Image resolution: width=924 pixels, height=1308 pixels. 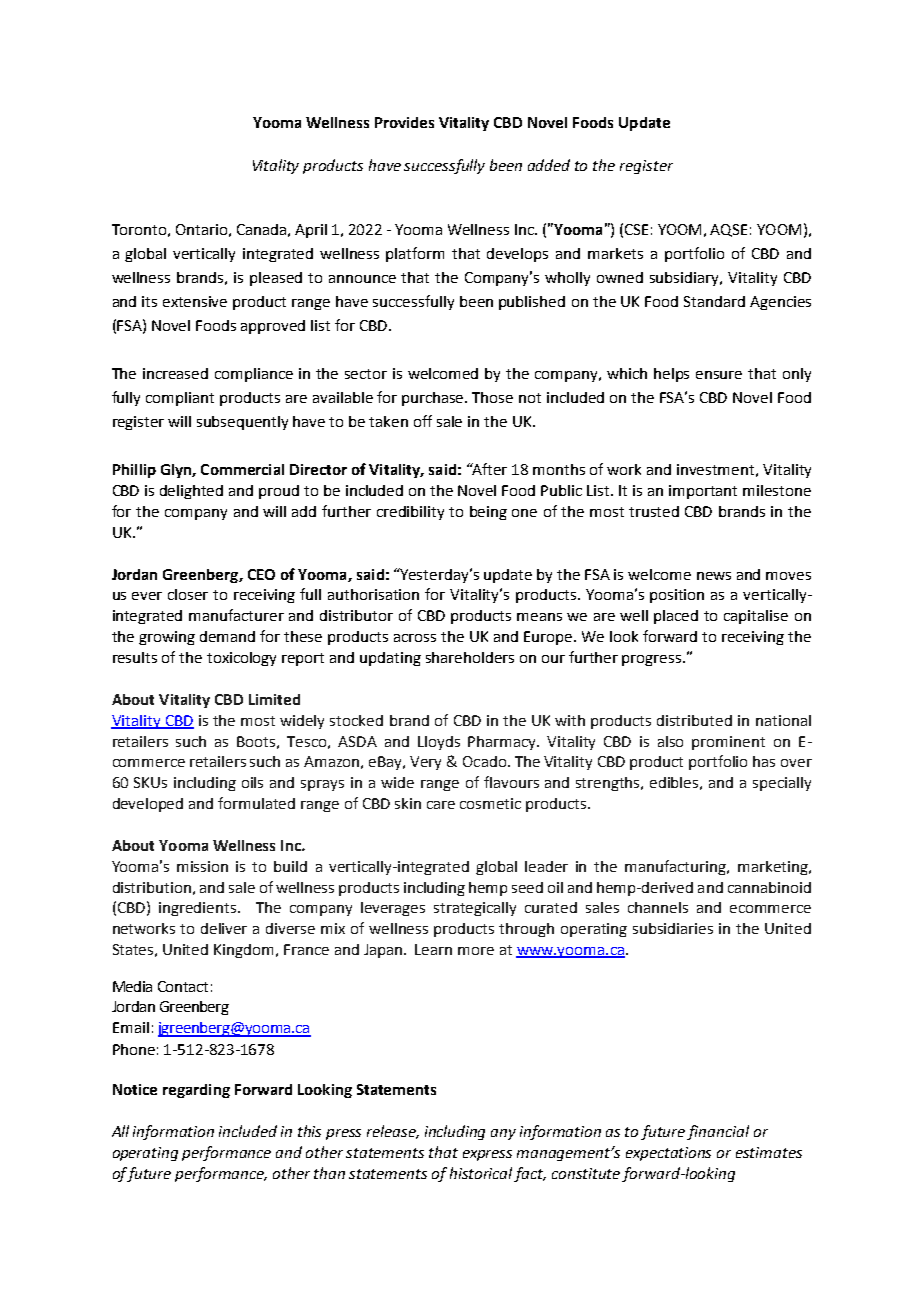 I want to click on formulated, so click(x=256, y=803).
